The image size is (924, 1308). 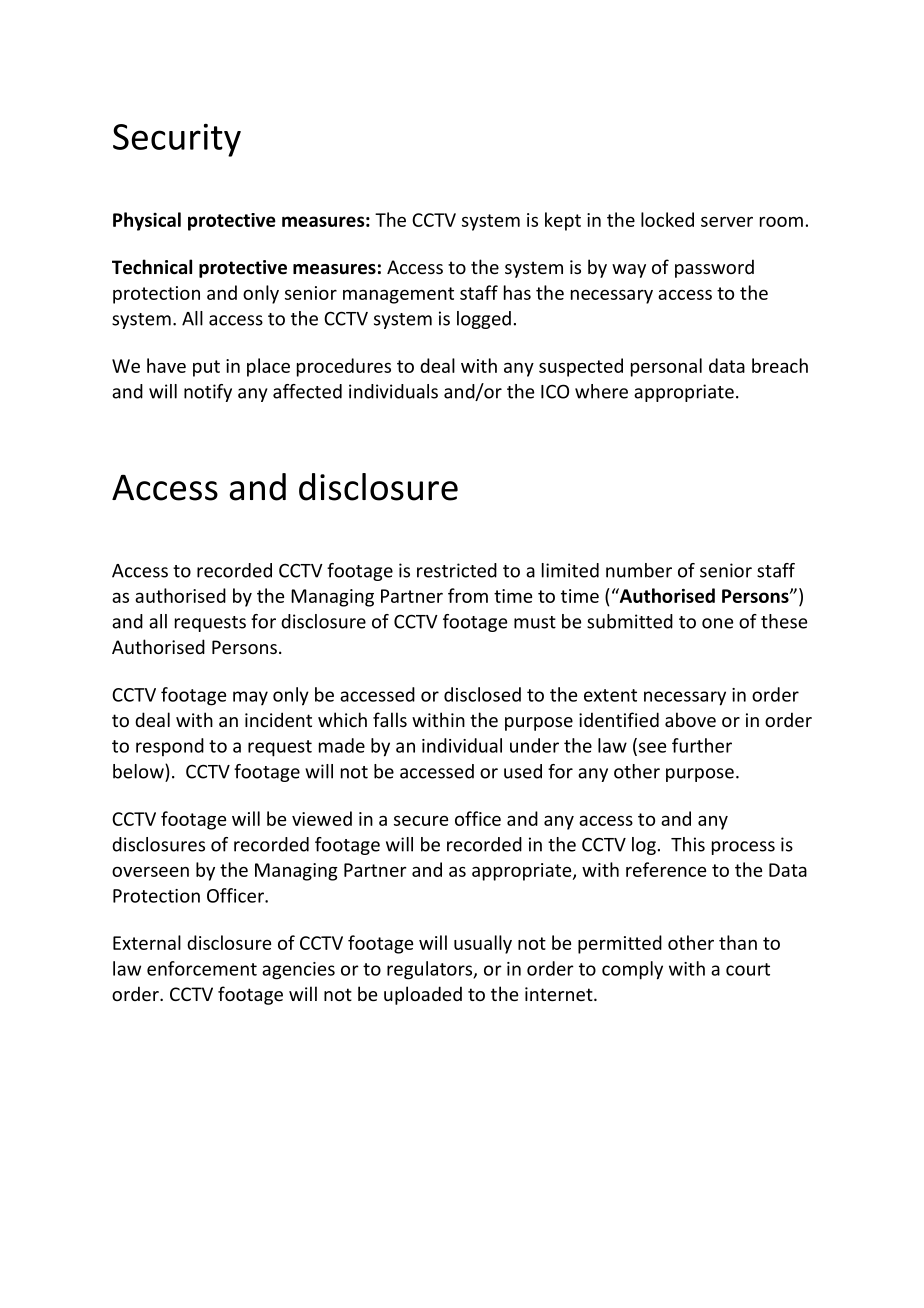 I want to click on may, so click(x=250, y=698).
